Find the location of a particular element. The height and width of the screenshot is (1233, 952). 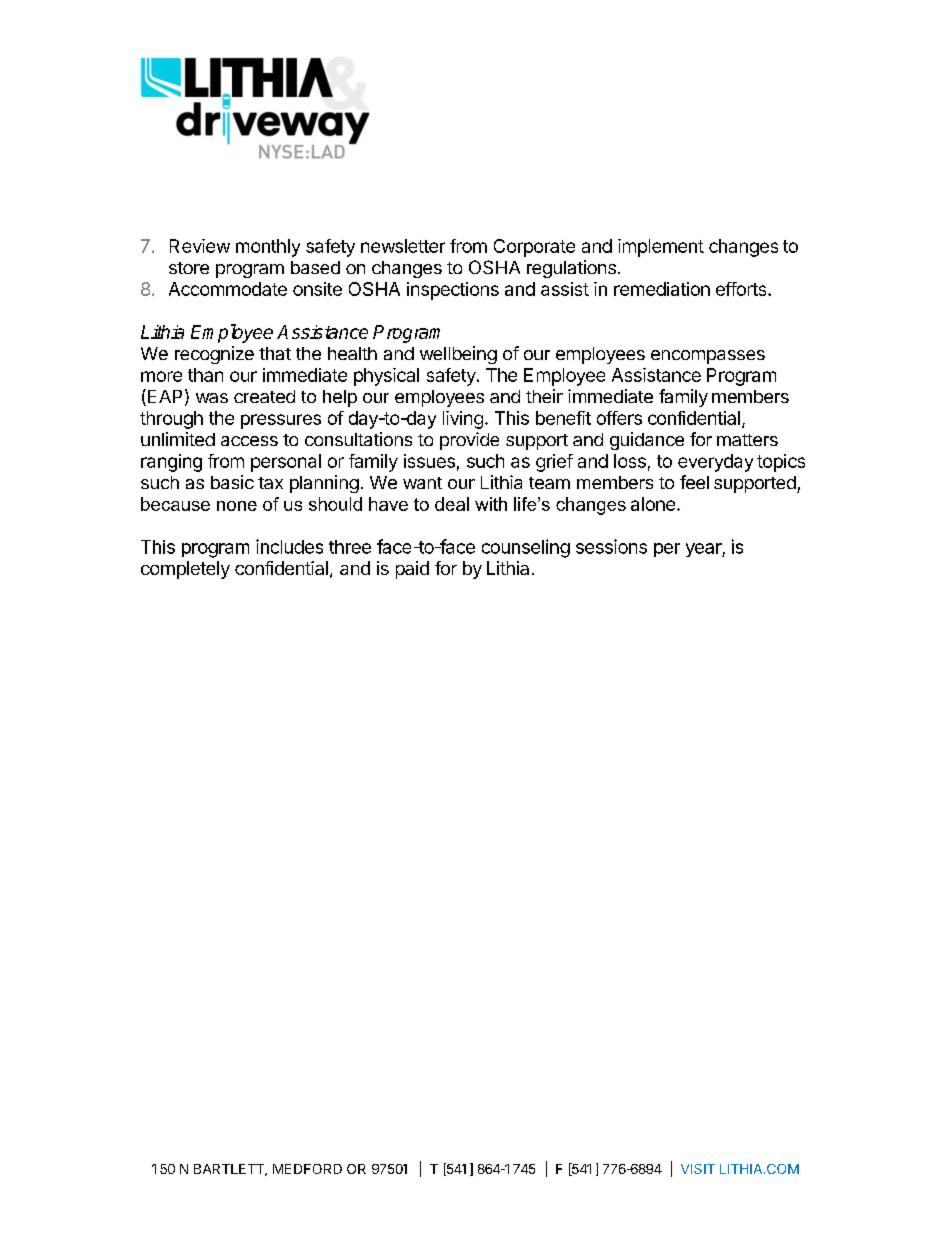

sessions is located at coordinates (611, 546).
